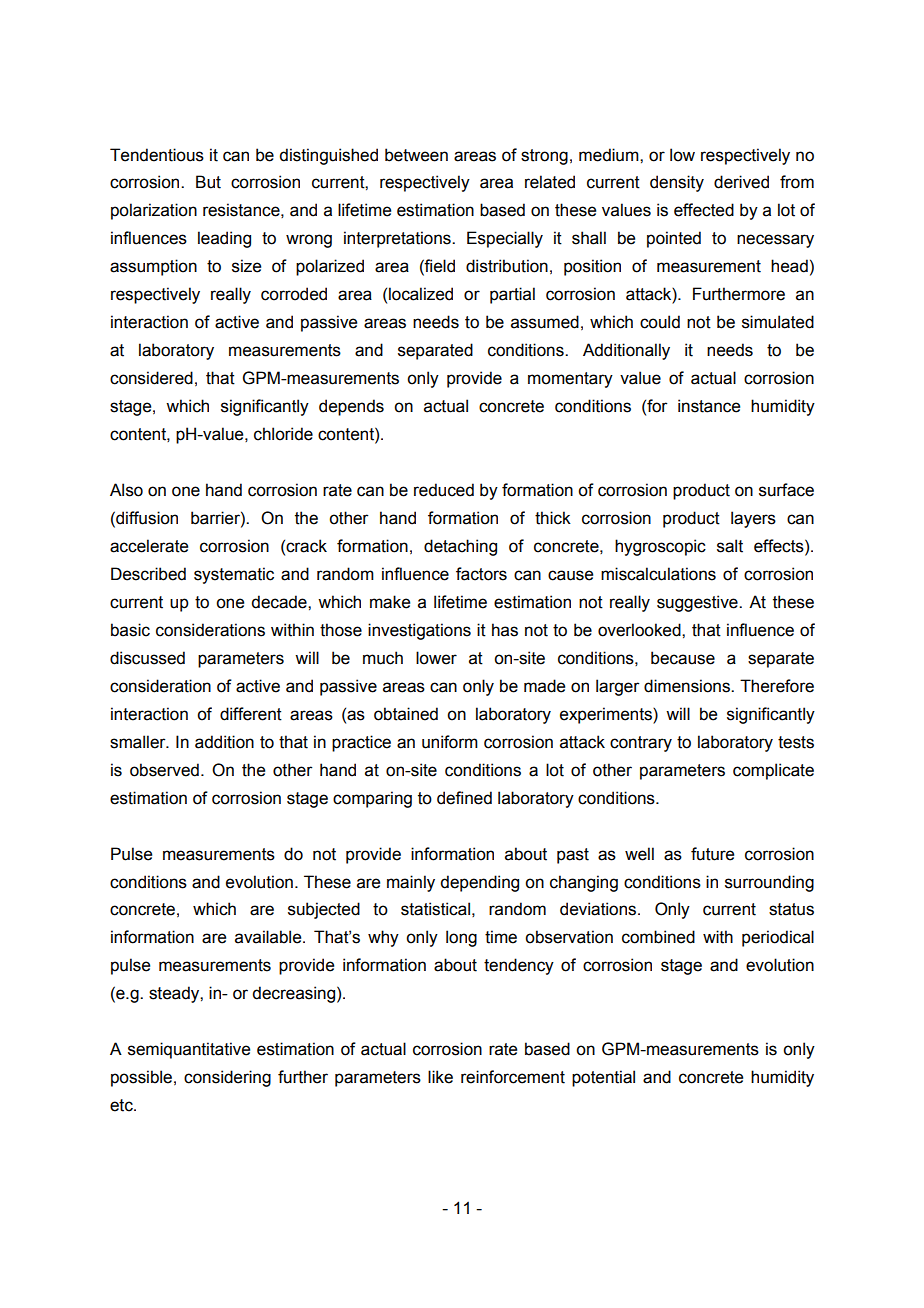  Describe the element at coordinates (419, 631) in the screenshot. I see `investigations` at that location.
